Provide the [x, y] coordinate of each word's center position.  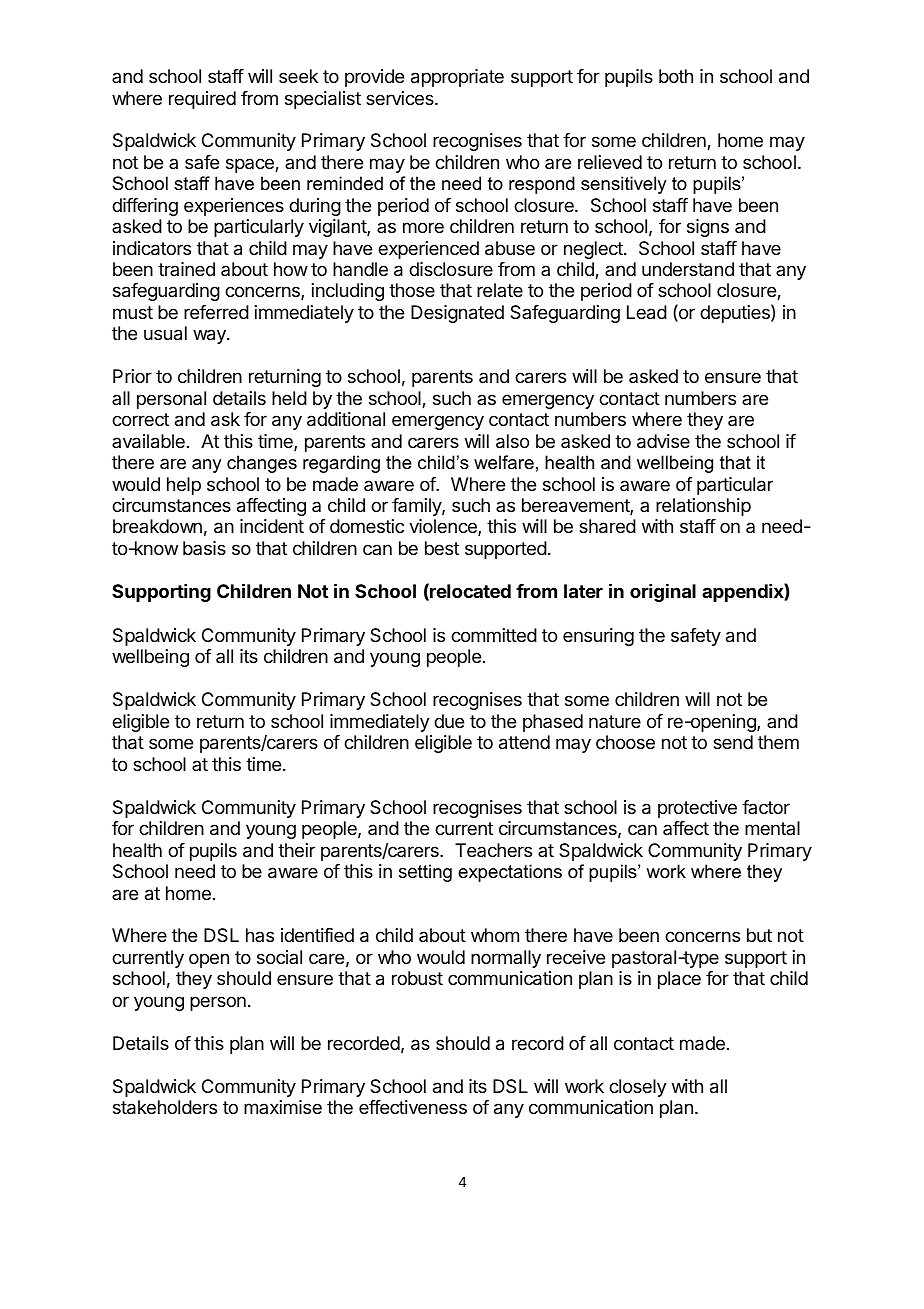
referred [216, 312]
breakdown [157, 526]
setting [425, 873]
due [449, 721]
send [733, 742]
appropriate [457, 78]
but [759, 935]
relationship [703, 507]
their [296, 850]
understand [688, 269]
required [202, 100]
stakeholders [165, 1107]
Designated [457, 314]
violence [444, 527]
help [184, 486]
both [676, 76]
